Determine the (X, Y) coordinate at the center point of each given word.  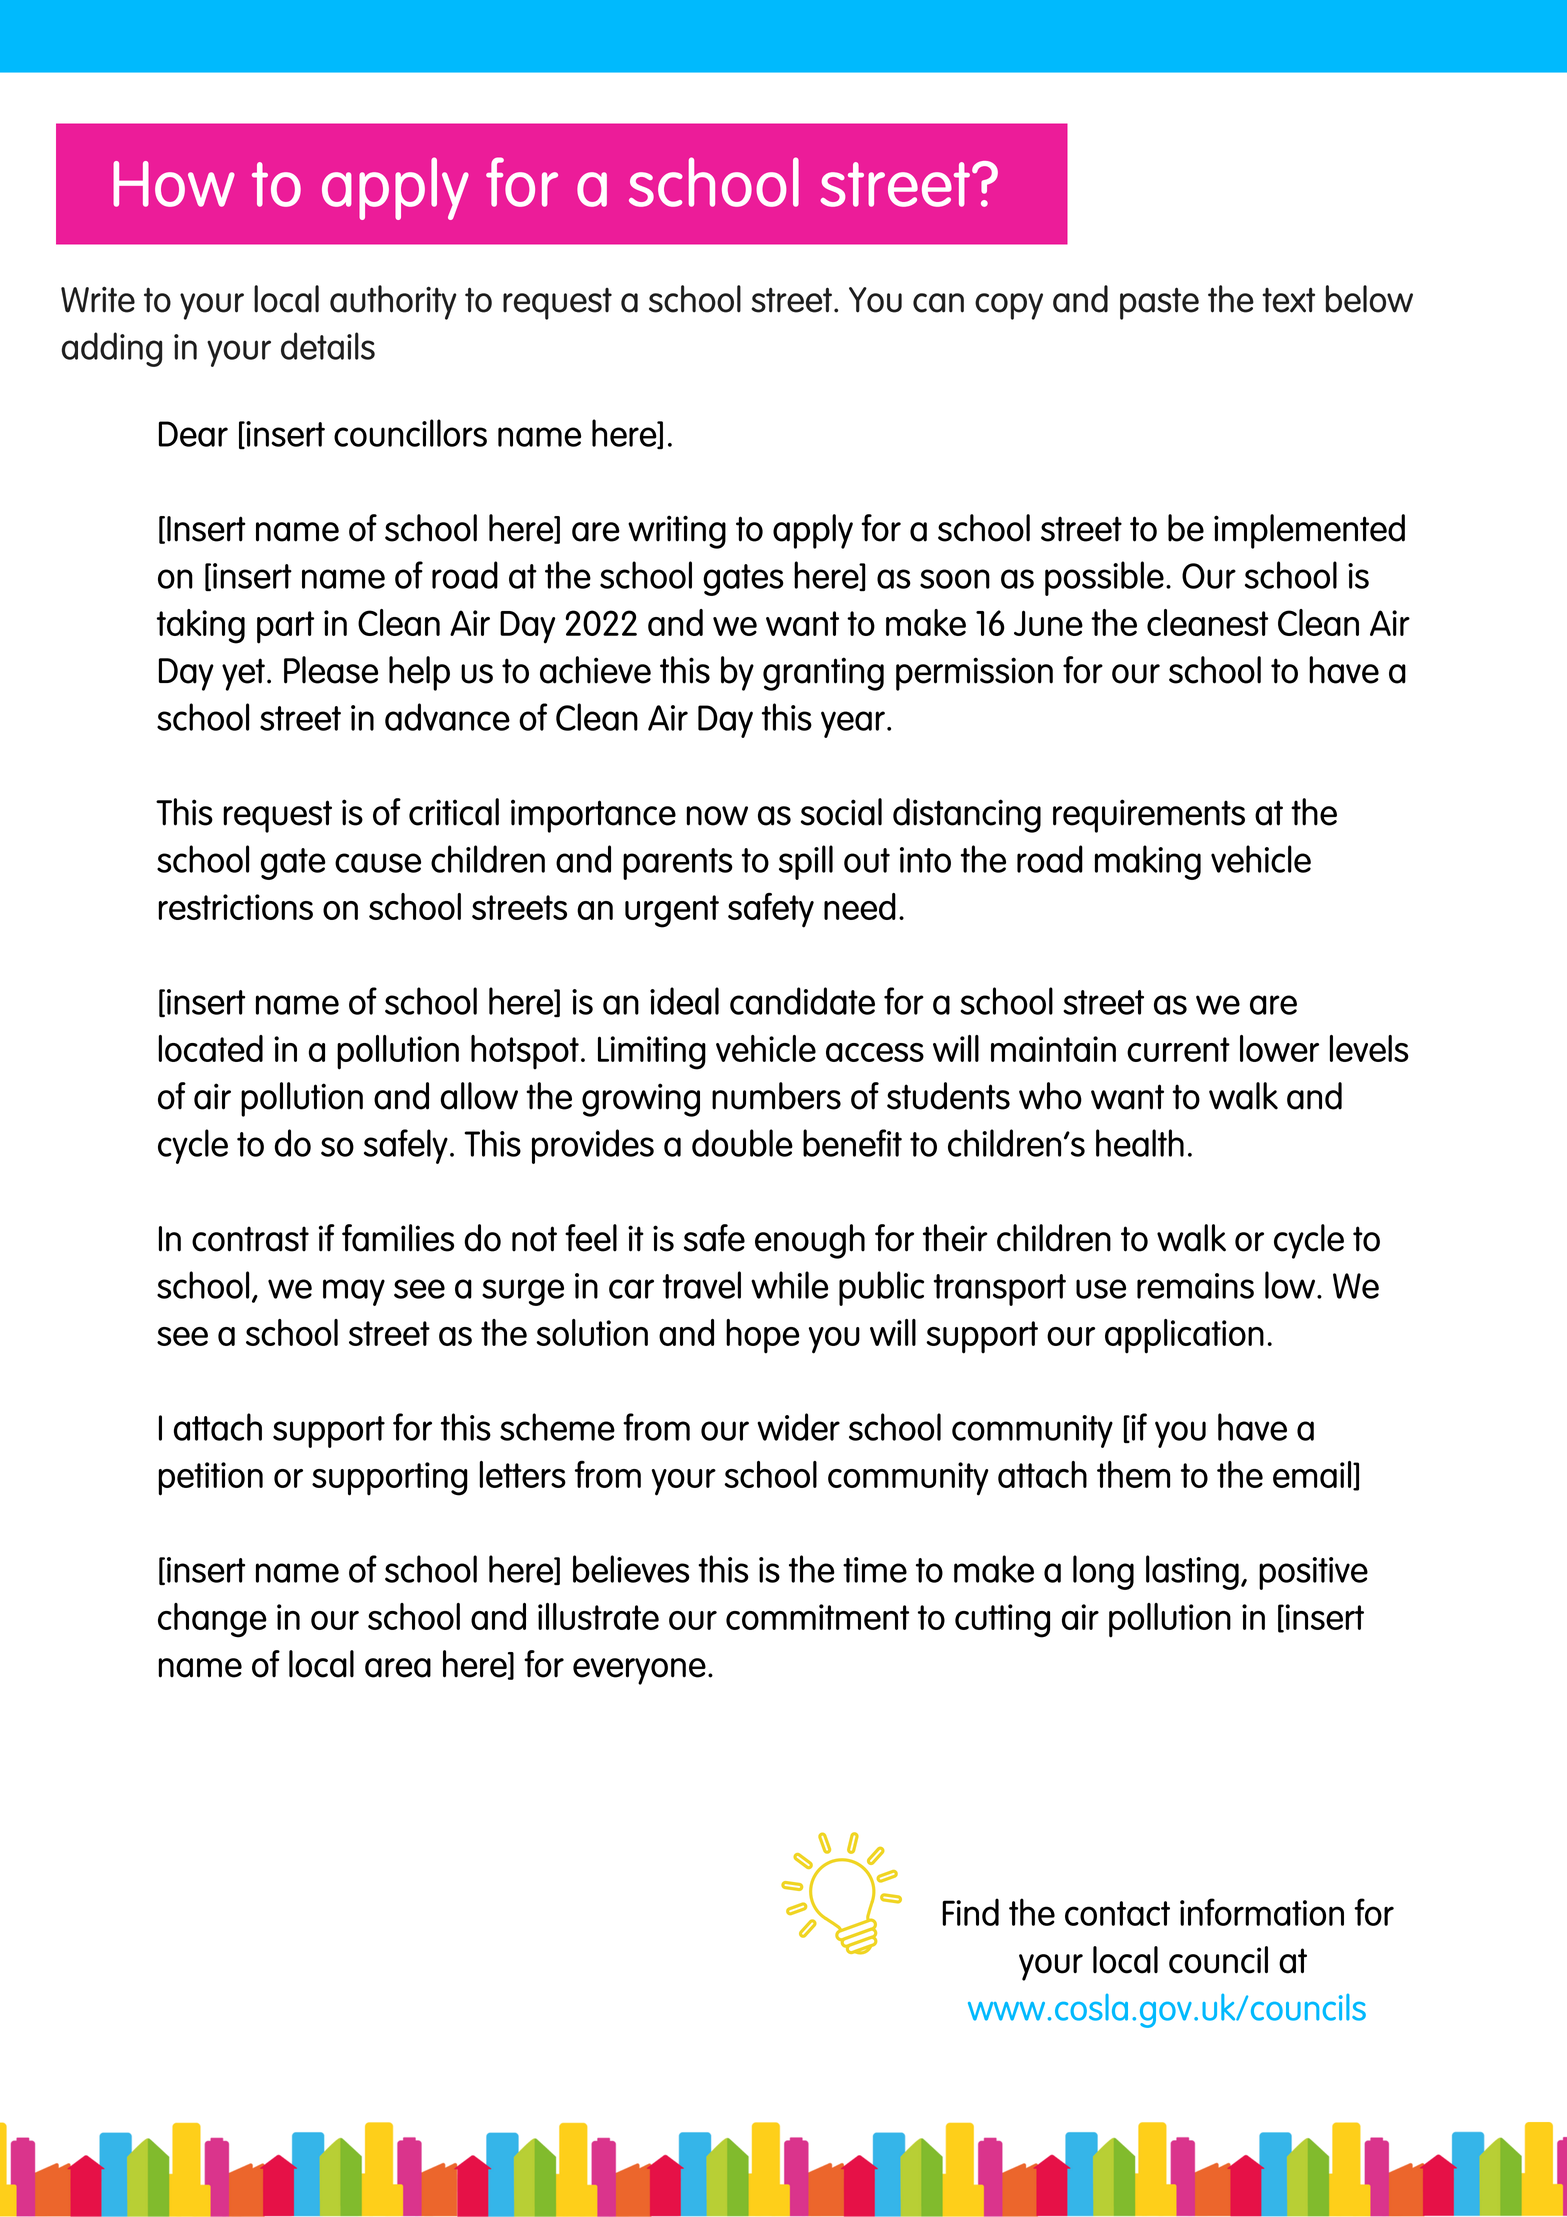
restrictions (236, 907)
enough (810, 1241)
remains (1195, 1286)
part (285, 627)
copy (1009, 306)
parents (678, 864)
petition (211, 1479)
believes (631, 1569)
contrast (250, 1239)
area (398, 1668)
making (1148, 862)
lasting (1192, 1572)
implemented (1309, 531)
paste (1159, 303)
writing (677, 532)
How (174, 184)
